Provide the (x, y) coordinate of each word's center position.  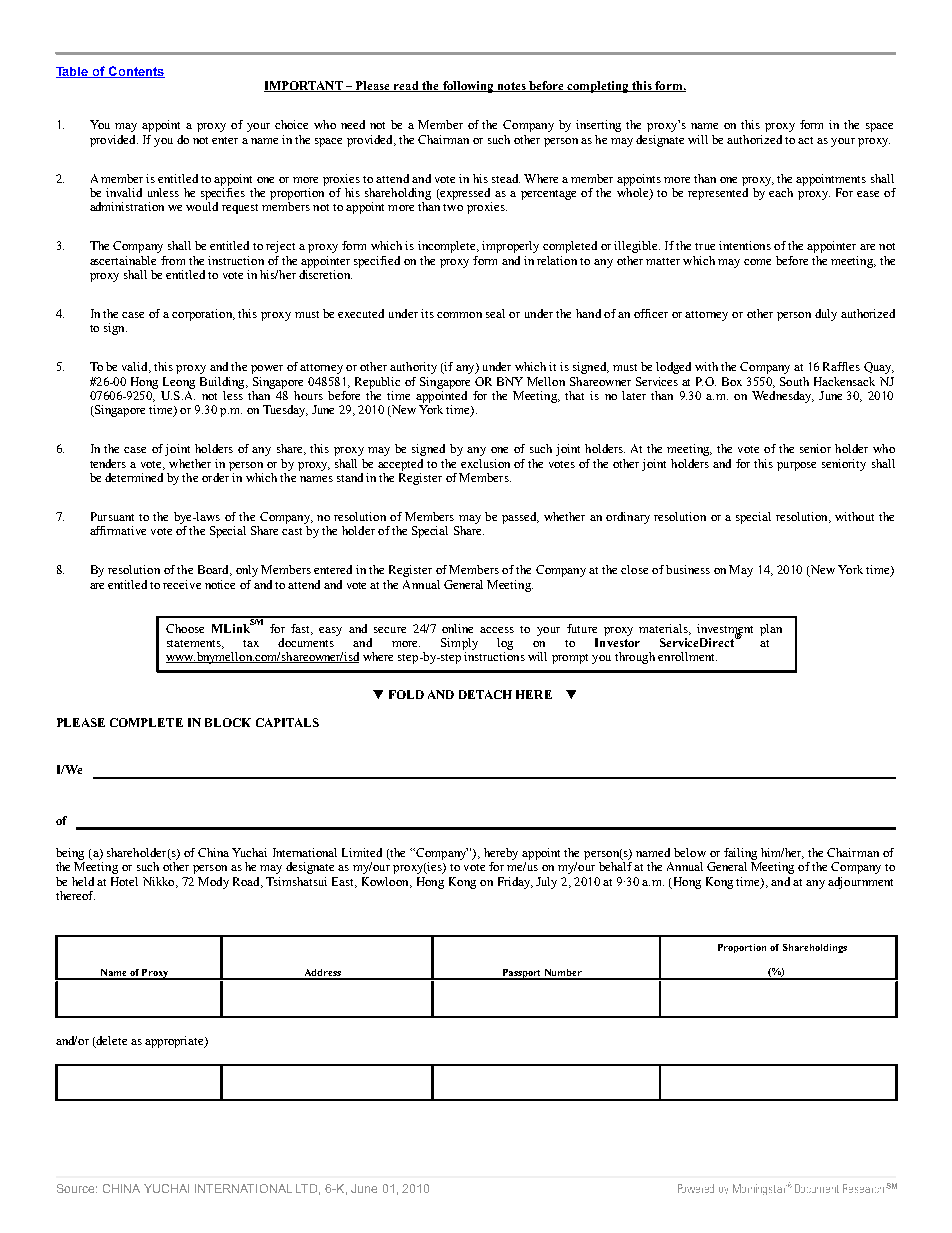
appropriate (175, 1042)
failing (740, 854)
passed (520, 518)
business (688, 569)
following (468, 87)
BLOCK (228, 722)
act (805, 140)
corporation (203, 315)
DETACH (485, 694)
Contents (136, 72)
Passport (522, 974)
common (459, 315)
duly (826, 315)
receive (182, 584)
